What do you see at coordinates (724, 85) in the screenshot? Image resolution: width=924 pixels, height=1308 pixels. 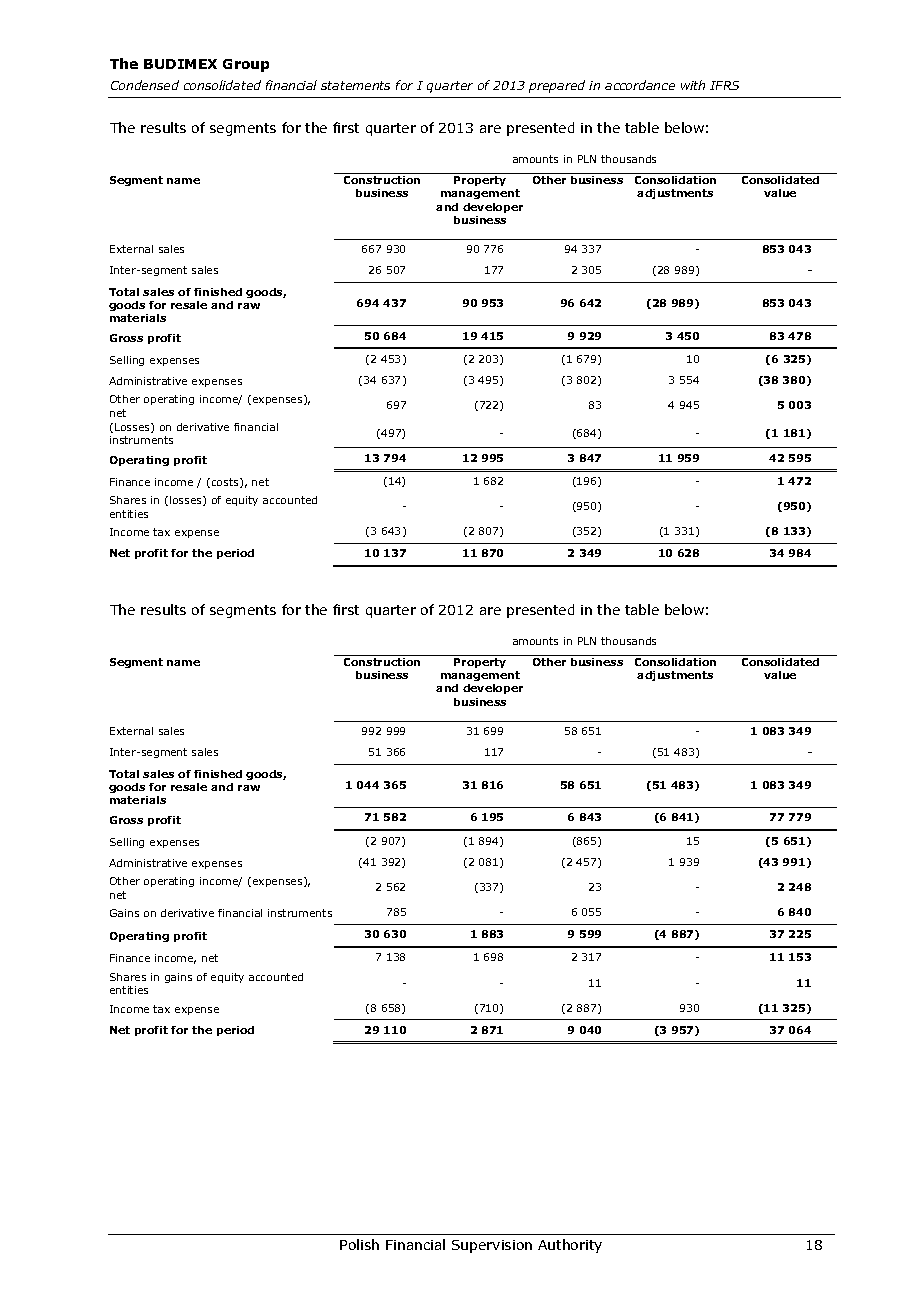 I see `IFRS` at bounding box center [724, 85].
